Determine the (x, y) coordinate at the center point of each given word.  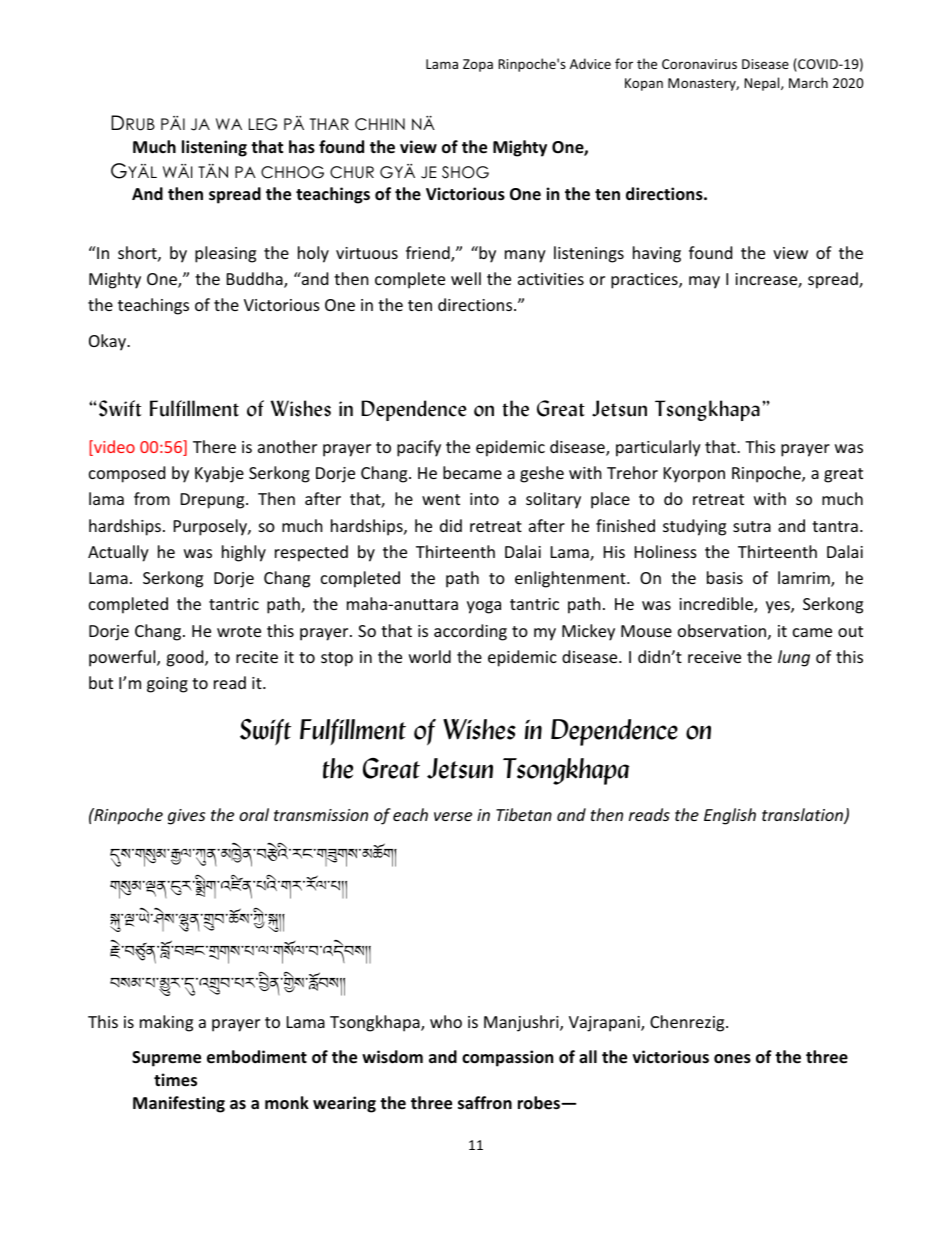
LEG (263, 124)
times (175, 1080)
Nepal (763, 84)
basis (725, 577)
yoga (484, 607)
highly (244, 553)
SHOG (465, 172)
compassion (507, 1058)
